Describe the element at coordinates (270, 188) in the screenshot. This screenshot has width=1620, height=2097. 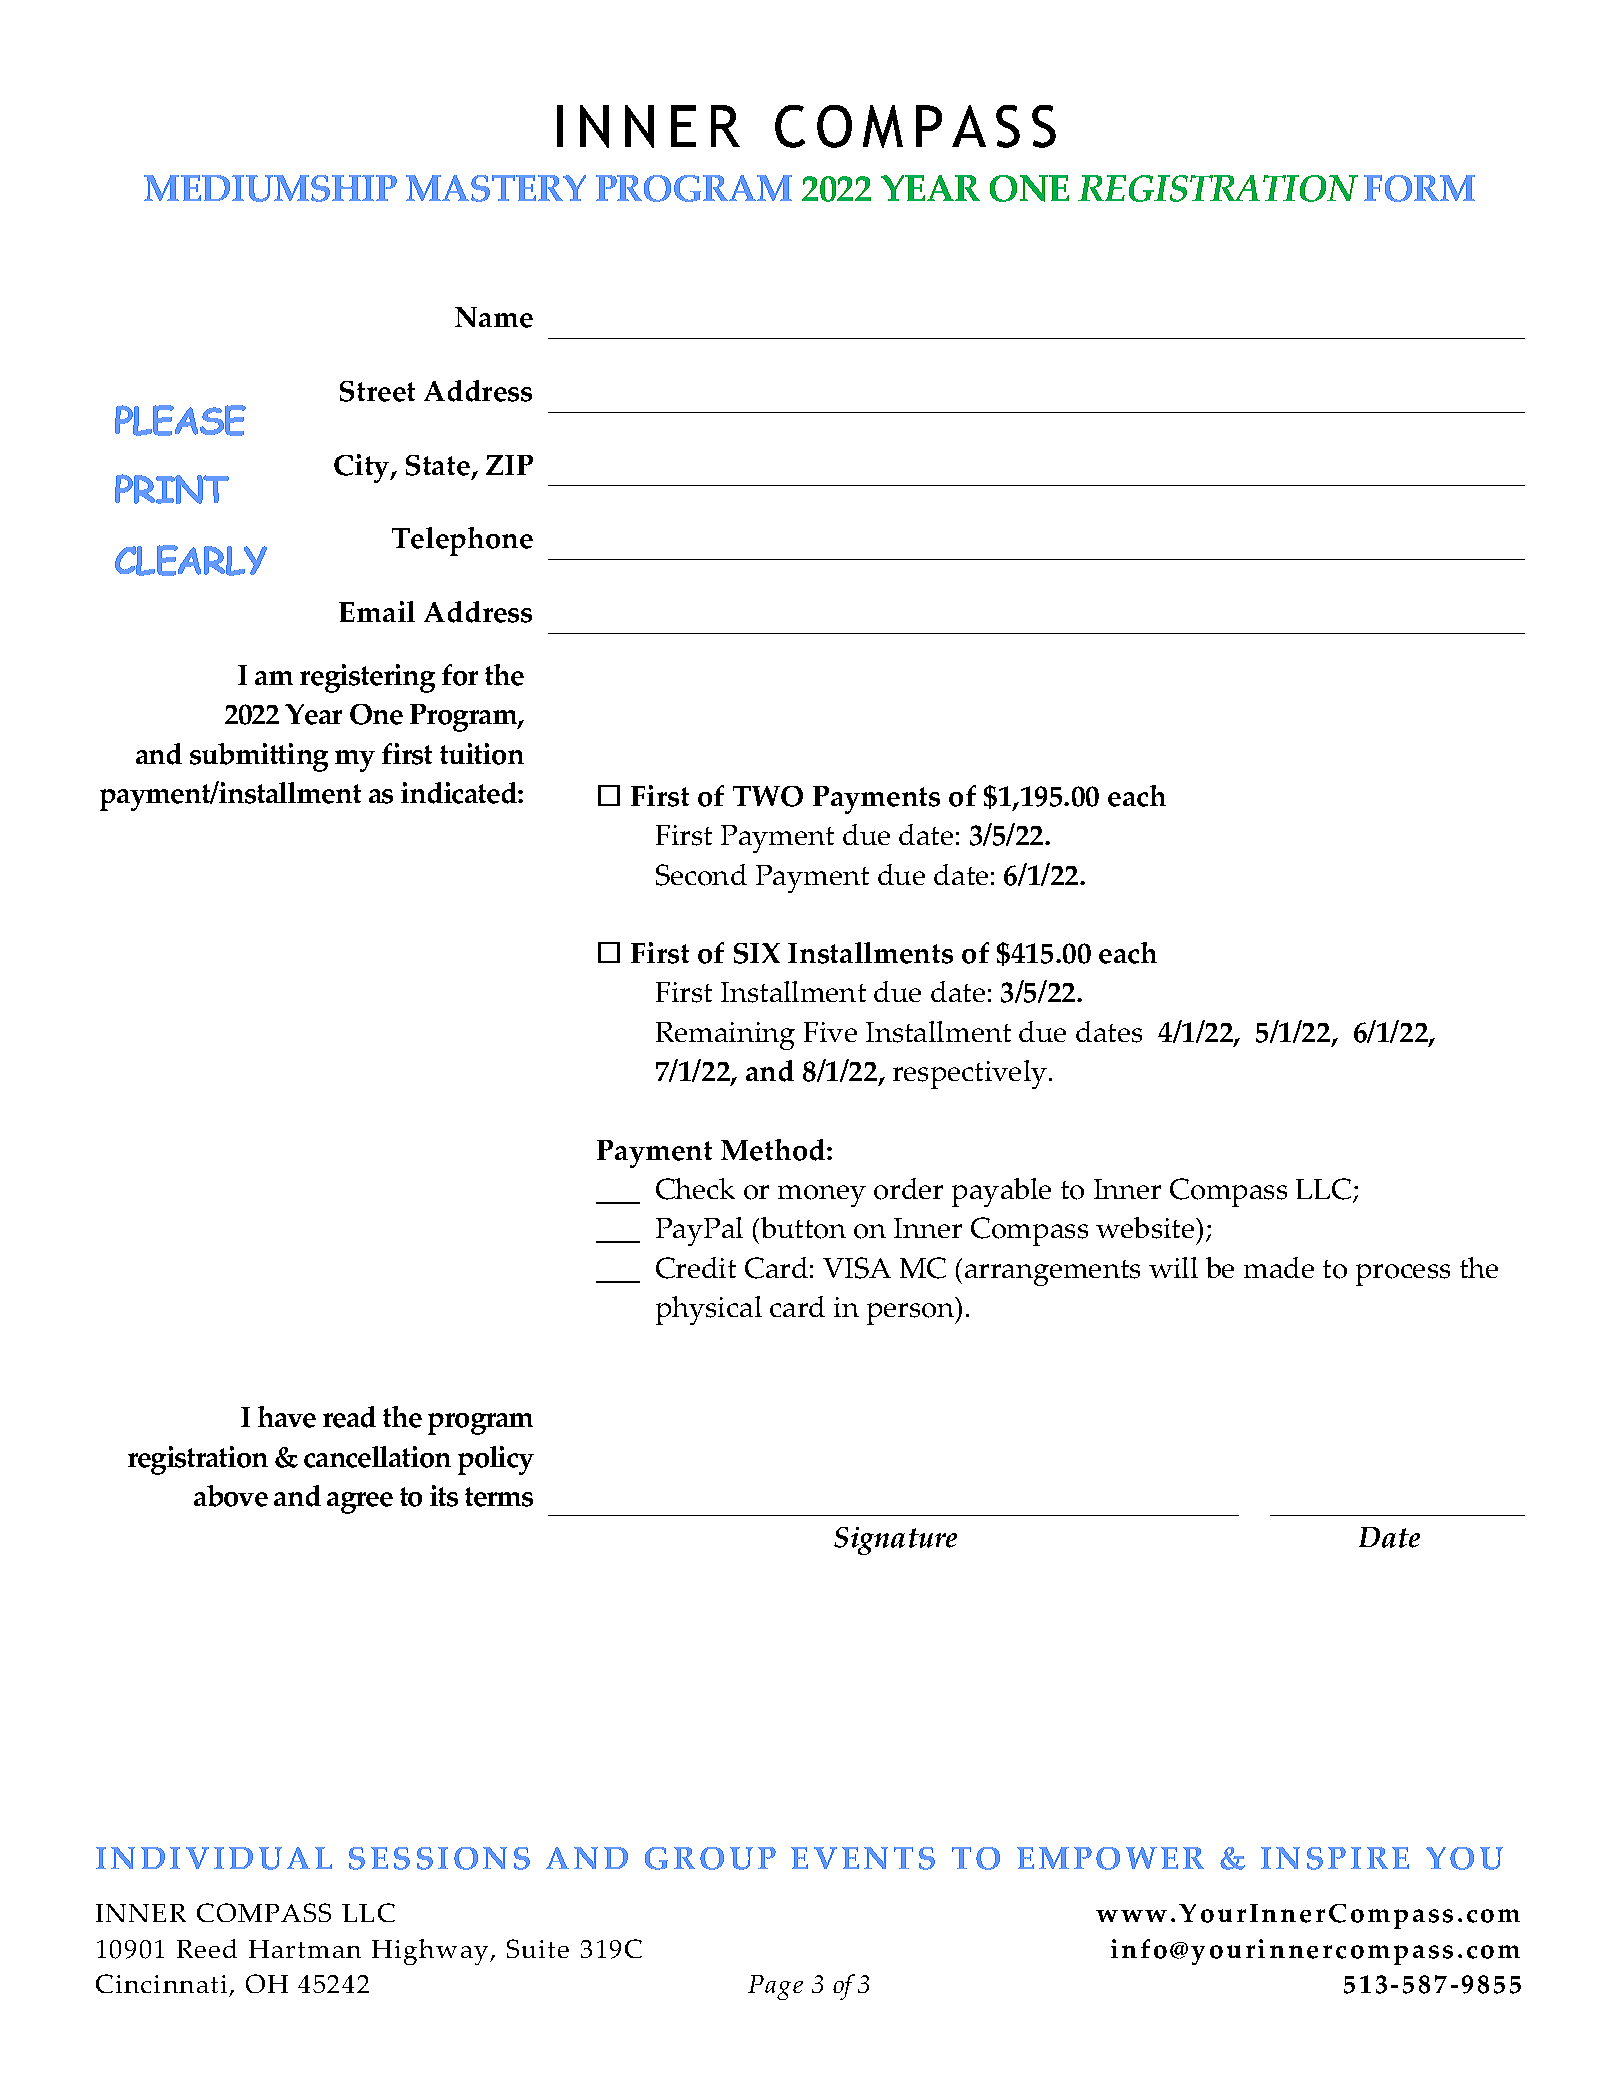
I see `MEDIUMSHIP` at that location.
